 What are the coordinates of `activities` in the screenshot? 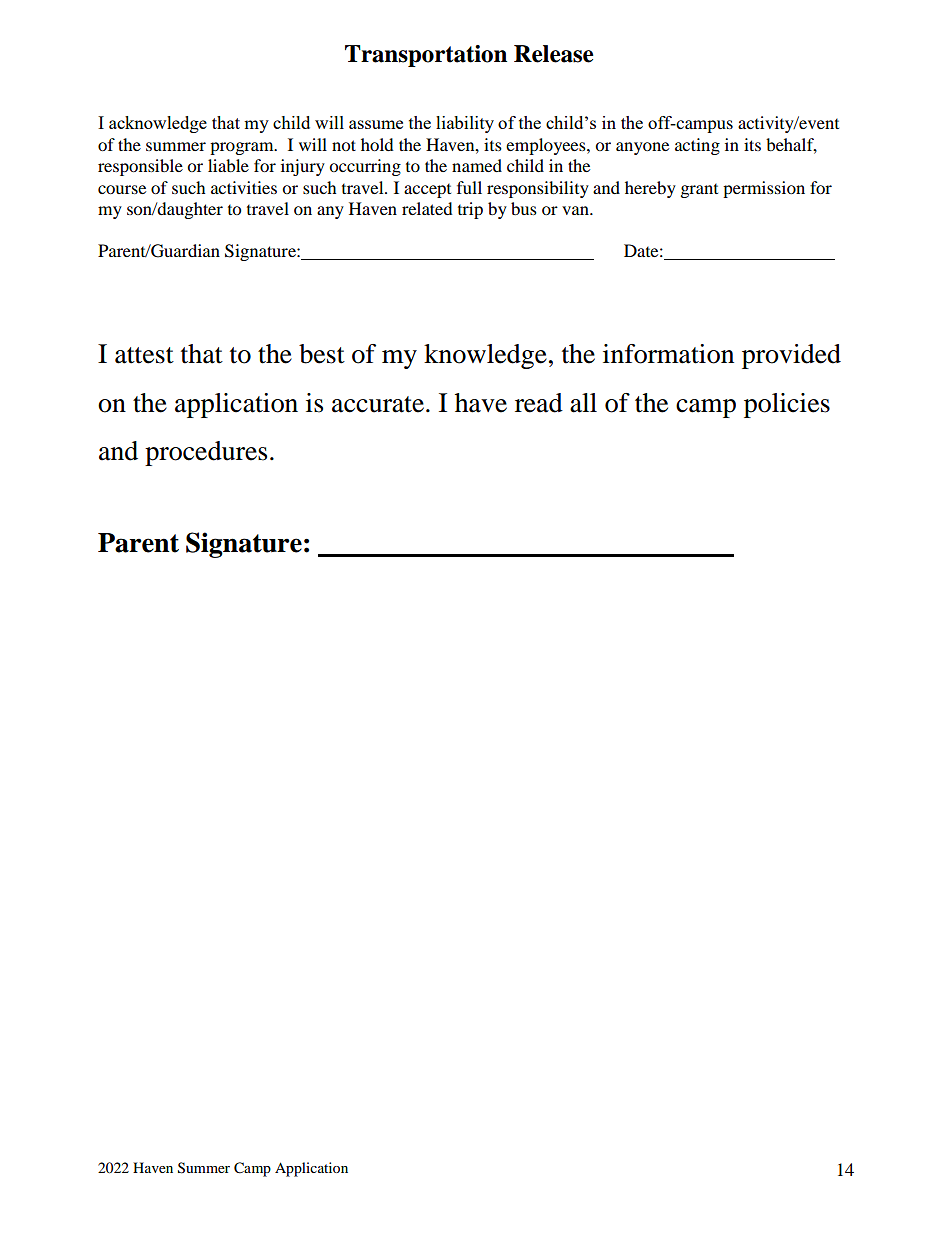 It's located at (244, 187).
